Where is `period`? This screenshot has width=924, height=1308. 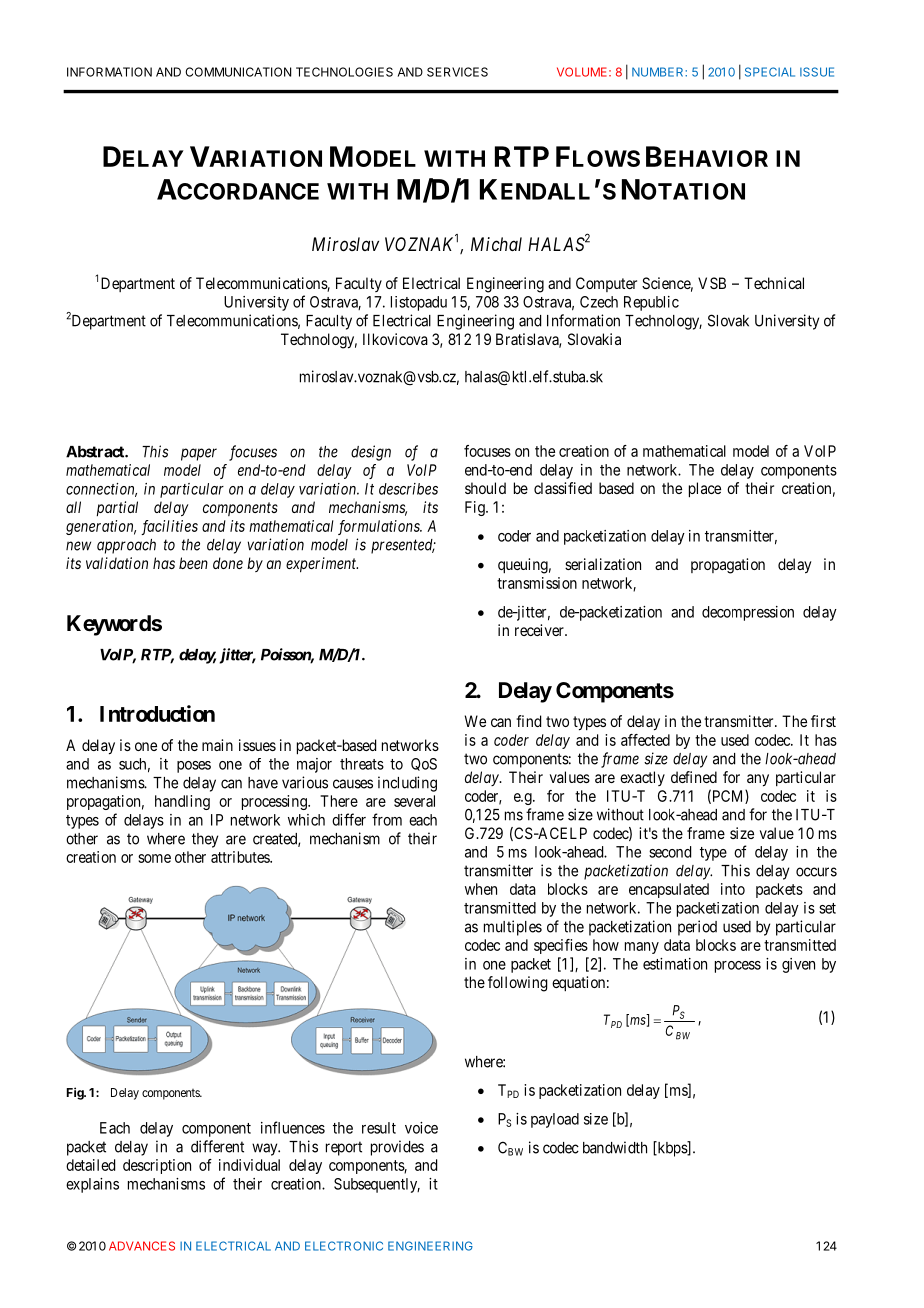 period is located at coordinates (697, 928).
